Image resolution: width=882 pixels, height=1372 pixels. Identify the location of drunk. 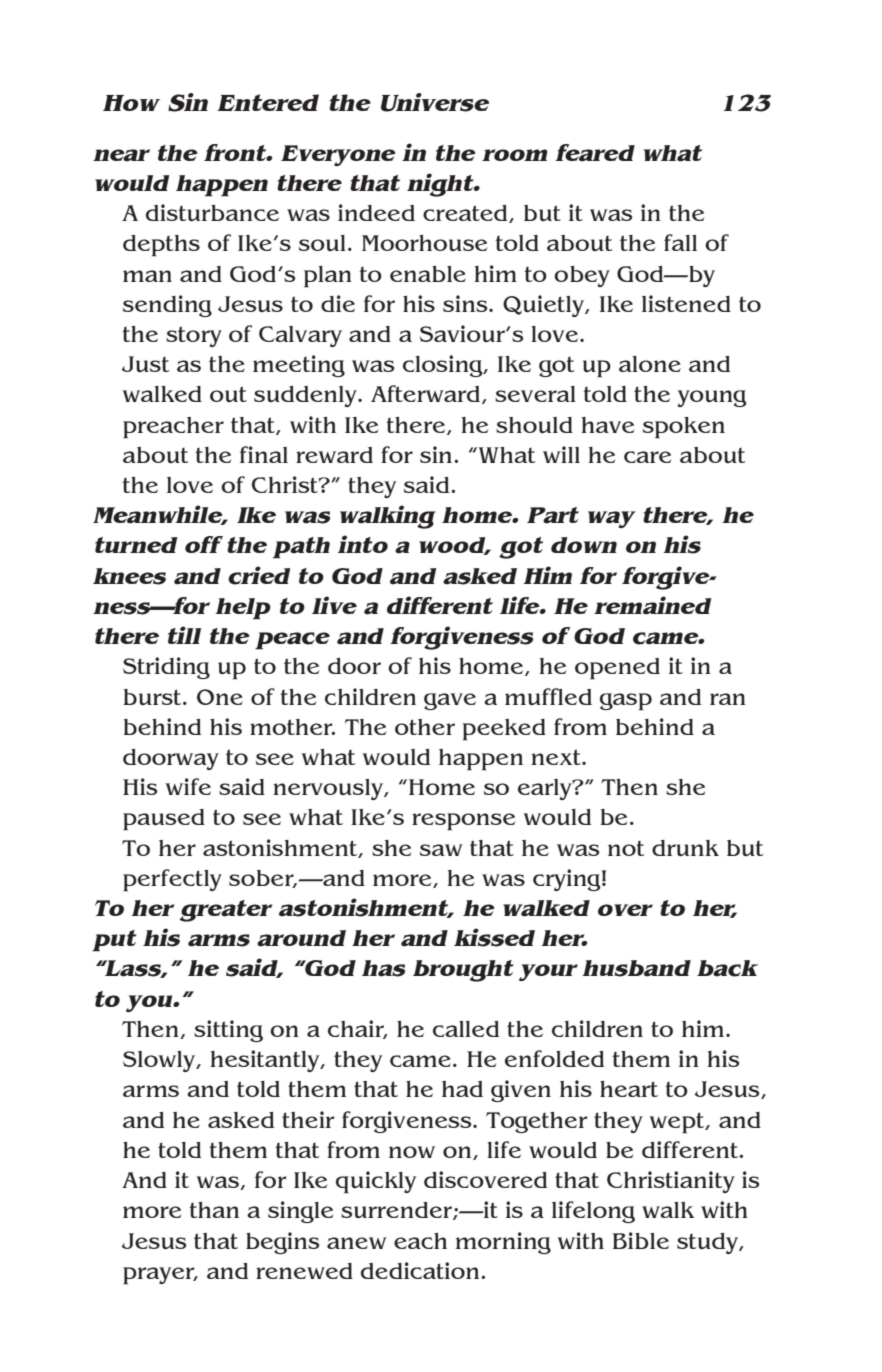
(685, 848).
